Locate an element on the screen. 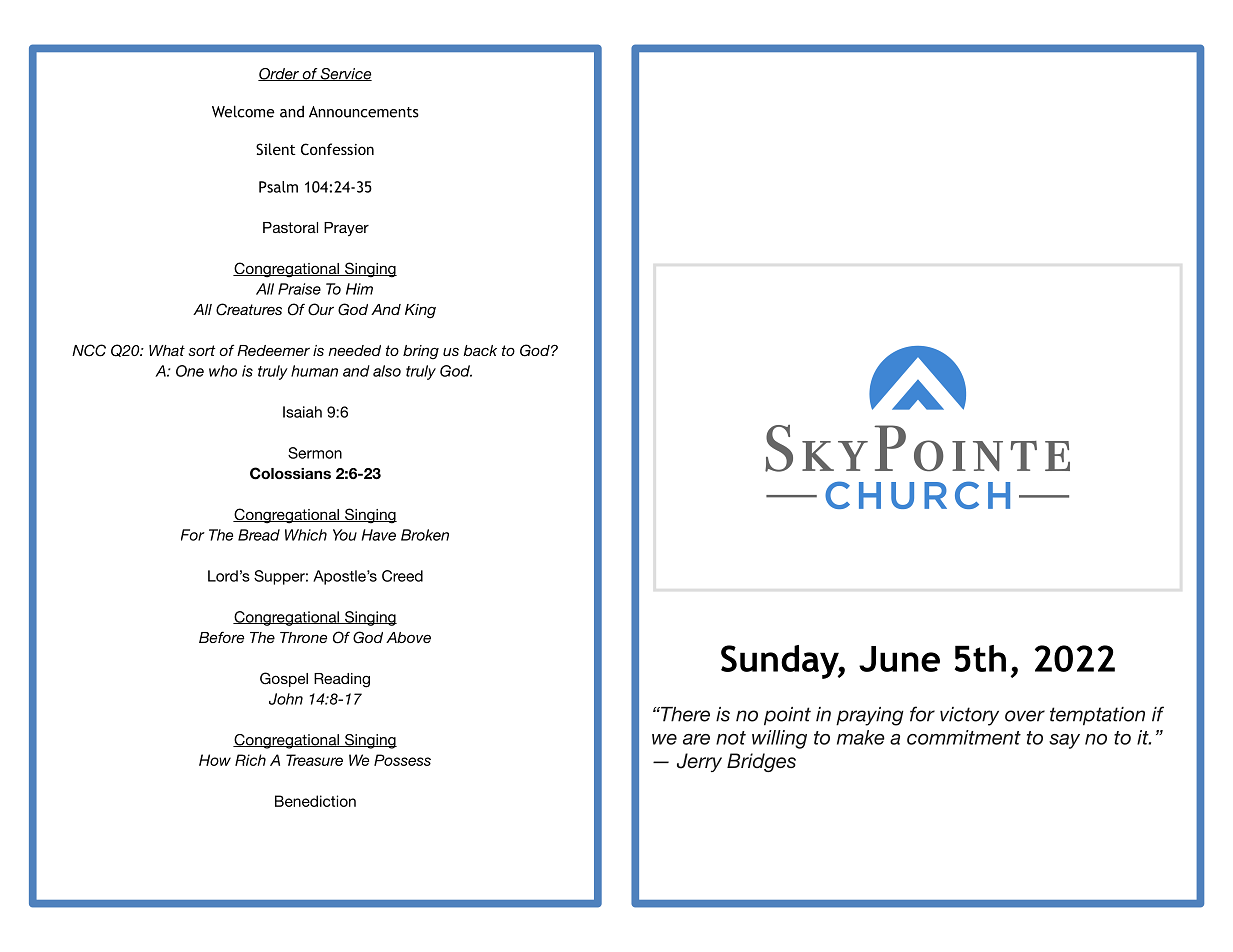 Image resolution: width=1233 pixels, height=952 pixels. Jerry is located at coordinates (699, 762).
